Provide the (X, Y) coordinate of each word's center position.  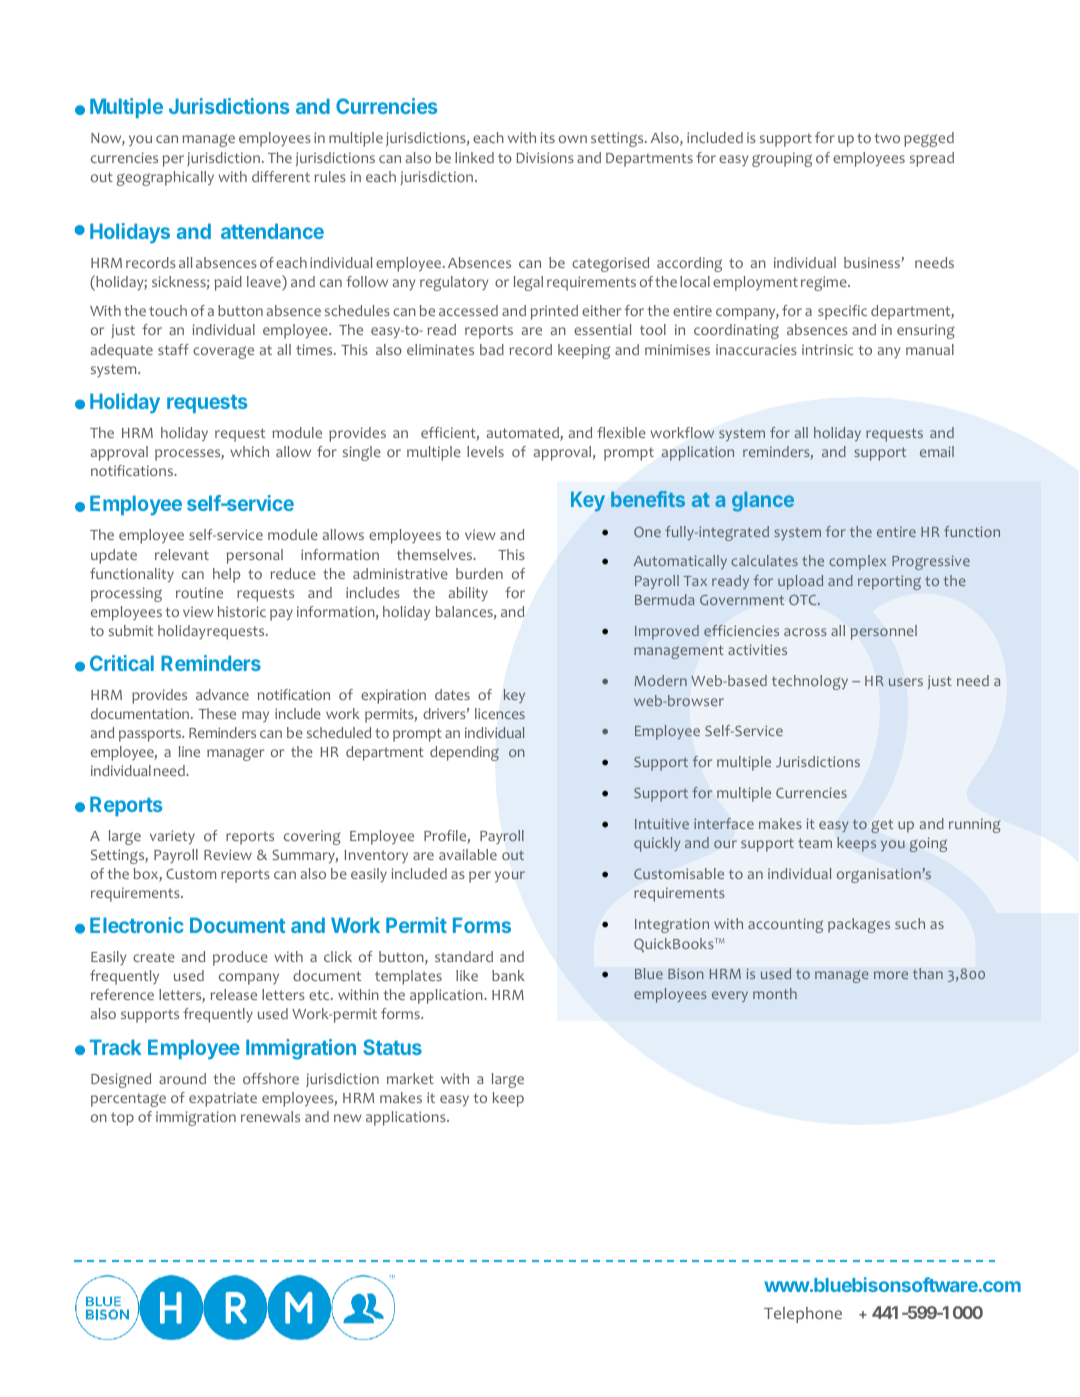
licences (500, 713)
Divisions (545, 157)
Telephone (803, 1315)
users (906, 682)
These (217, 713)
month (775, 993)
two (887, 138)
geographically (165, 178)
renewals (270, 1116)
